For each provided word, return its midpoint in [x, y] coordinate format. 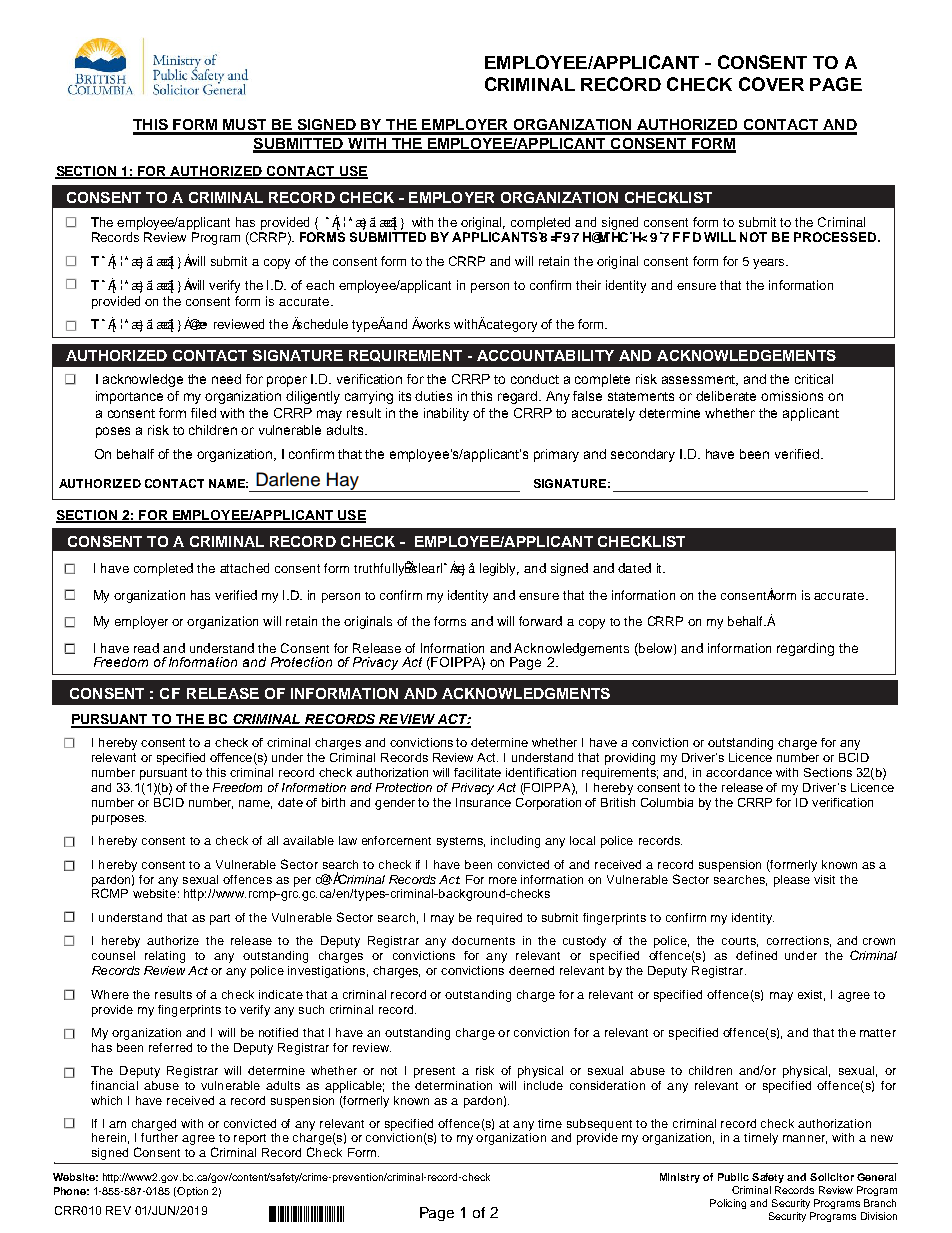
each [320, 285]
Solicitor [832, 1177]
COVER [771, 84]
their [588, 285]
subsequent [599, 1125]
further [159, 1136]
